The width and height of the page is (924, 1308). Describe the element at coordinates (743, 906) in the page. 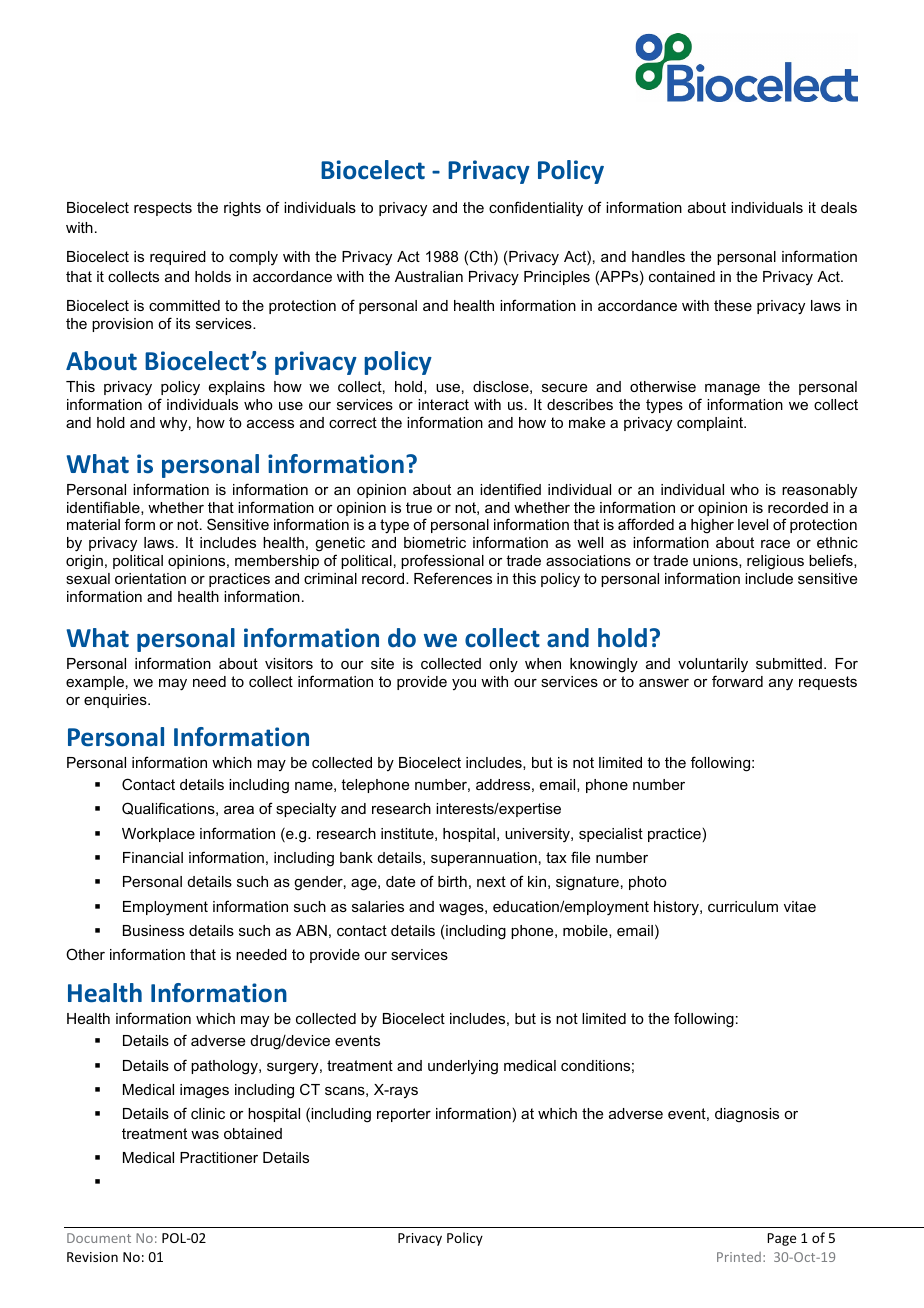

I see `curriculum` at that location.
